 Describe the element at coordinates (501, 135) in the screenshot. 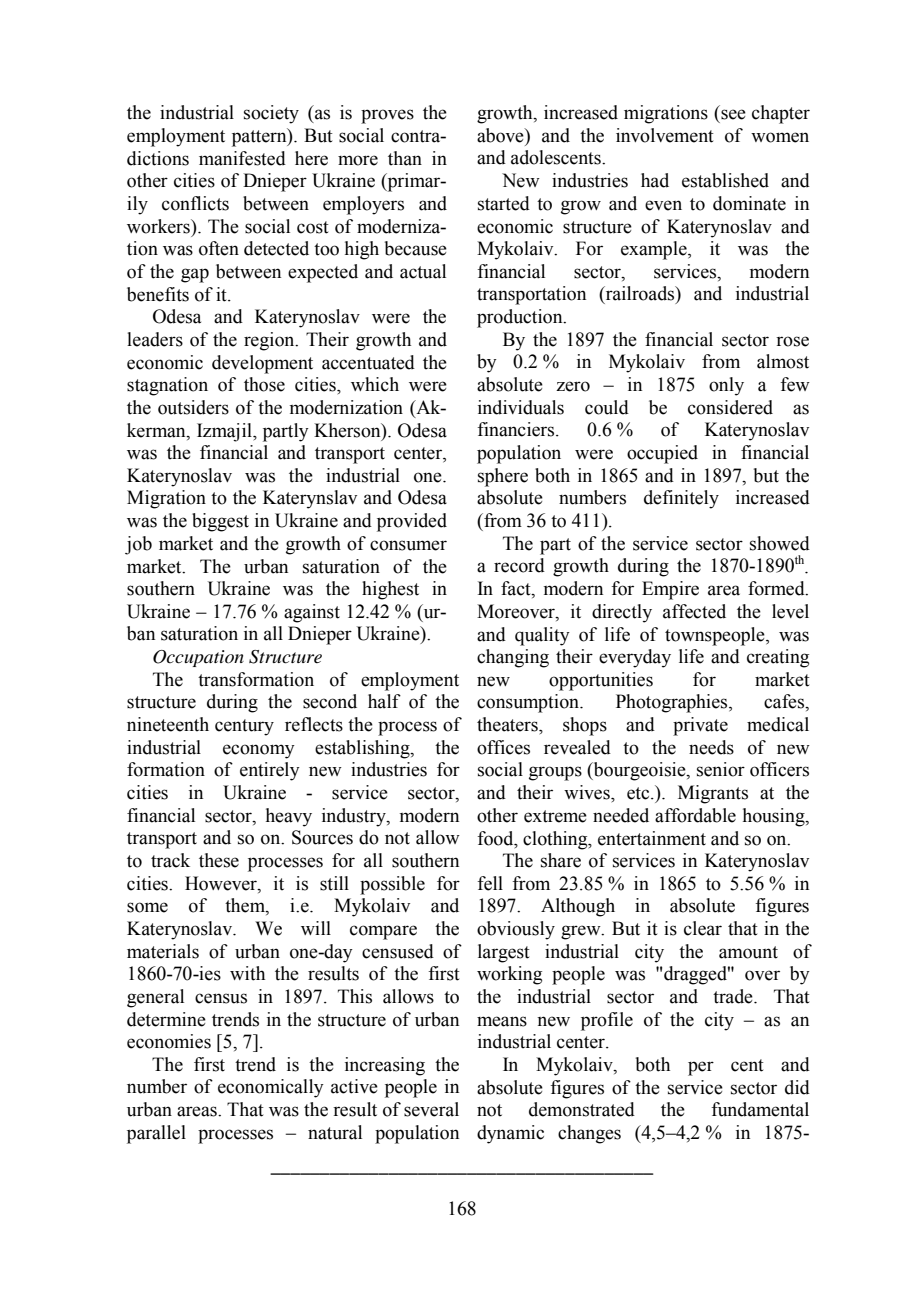

I see `above` at that location.
